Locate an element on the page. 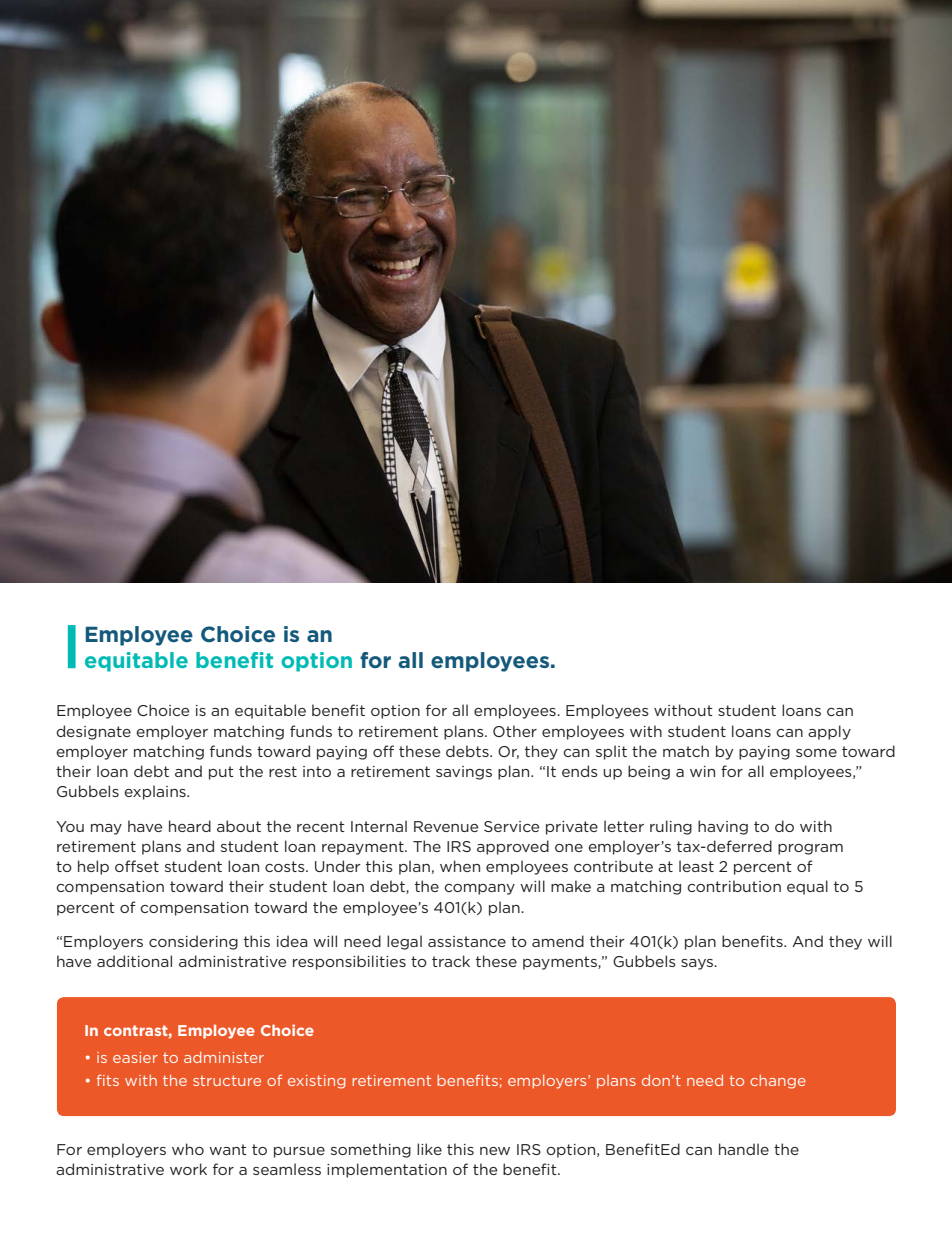 This document has width=952, height=1233. says is located at coordinates (698, 964).
